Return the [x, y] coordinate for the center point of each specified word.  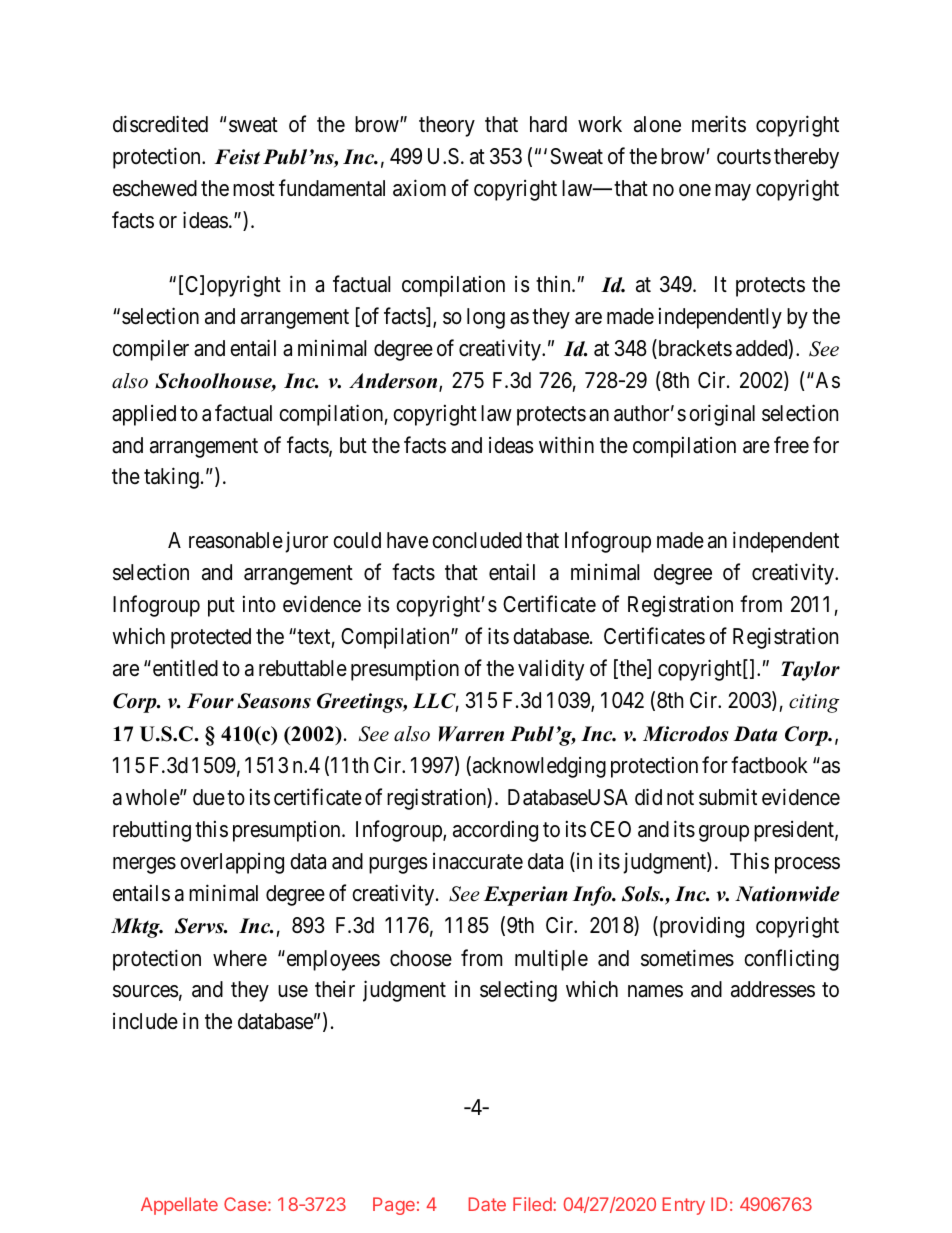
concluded [477, 540]
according [495, 831]
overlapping [232, 863]
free [791, 445]
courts [744, 157]
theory [447, 126]
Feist [237, 157]
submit [728, 797]
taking [171, 478]
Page [394, 1206]
